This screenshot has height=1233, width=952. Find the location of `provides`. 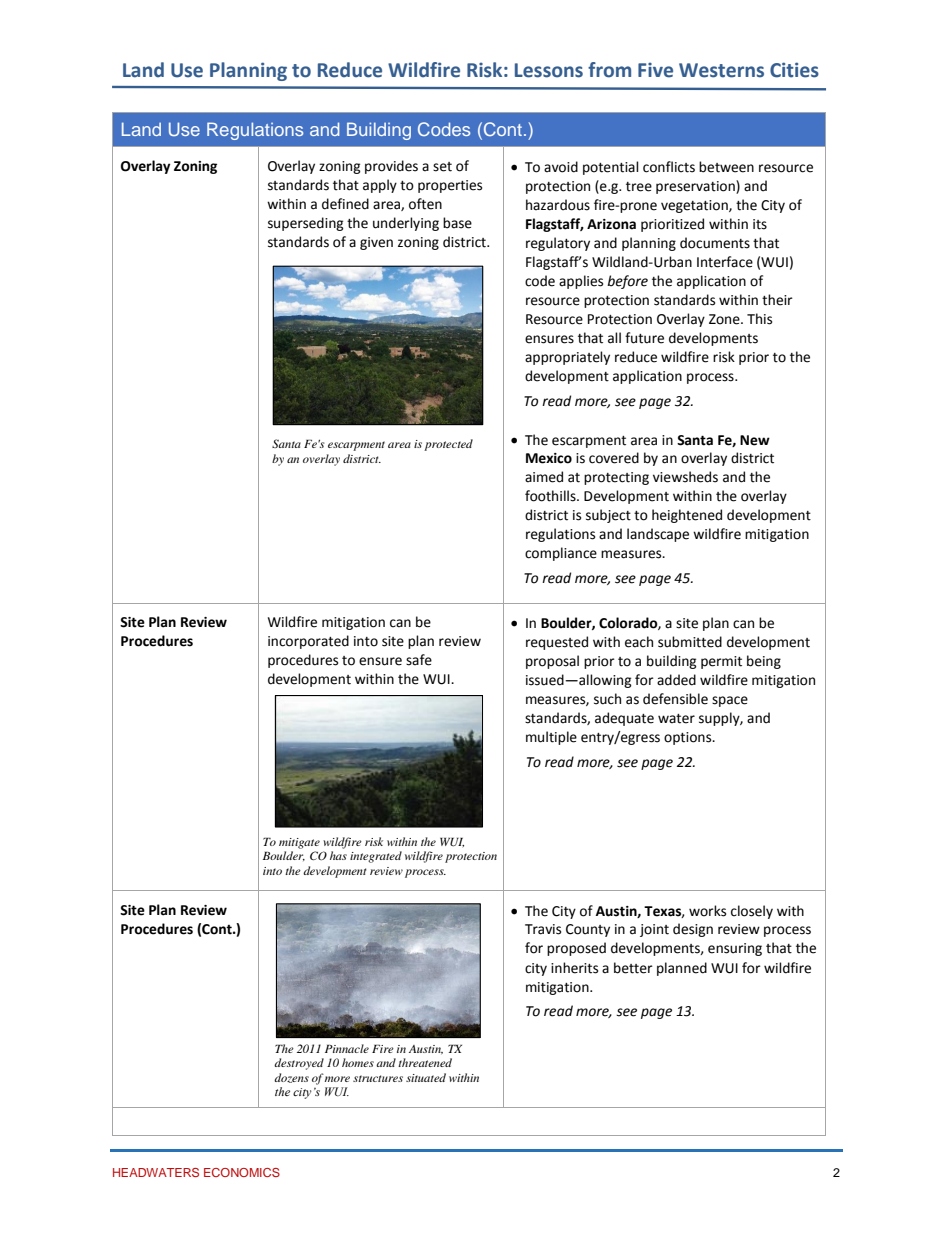

provides is located at coordinates (391, 167).
